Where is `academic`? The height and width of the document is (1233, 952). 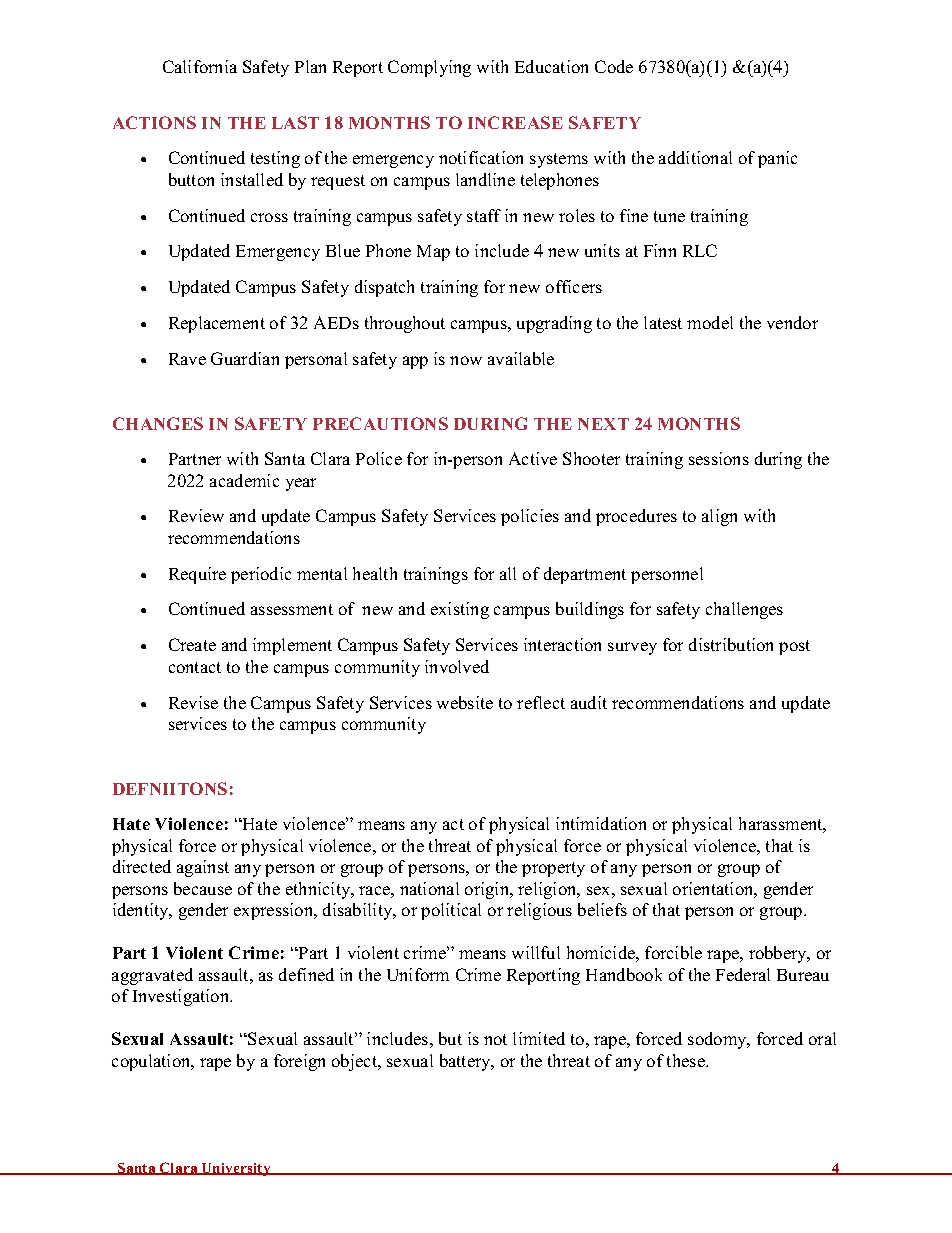 academic is located at coordinates (244, 480).
